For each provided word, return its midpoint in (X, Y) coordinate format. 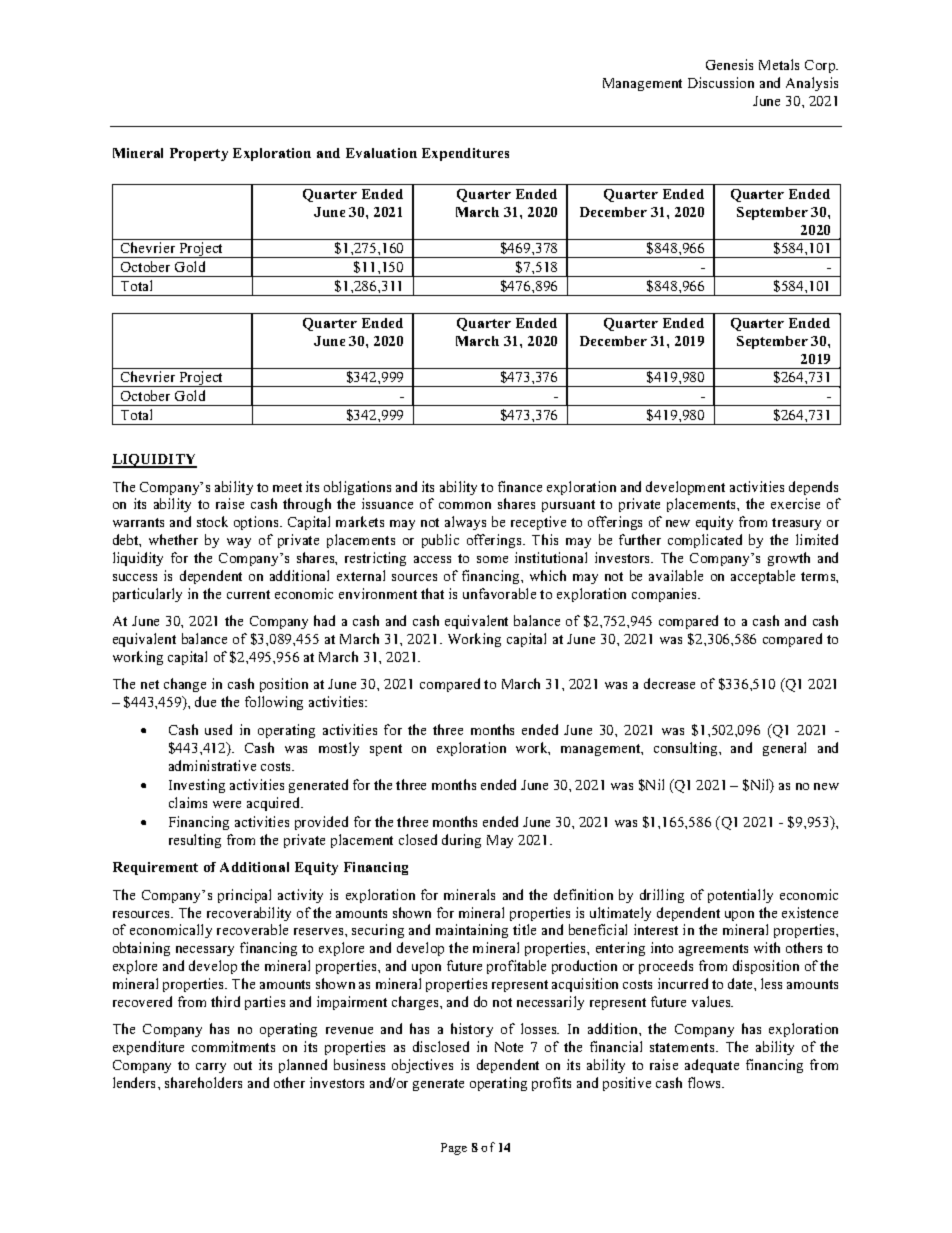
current (248, 594)
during (461, 841)
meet (287, 487)
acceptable (763, 577)
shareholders (203, 1082)
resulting (195, 841)
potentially (740, 896)
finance (520, 486)
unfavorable (499, 593)
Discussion (721, 82)
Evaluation (381, 153)
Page (454, 1149)
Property (199, 154)
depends (813, 488)
